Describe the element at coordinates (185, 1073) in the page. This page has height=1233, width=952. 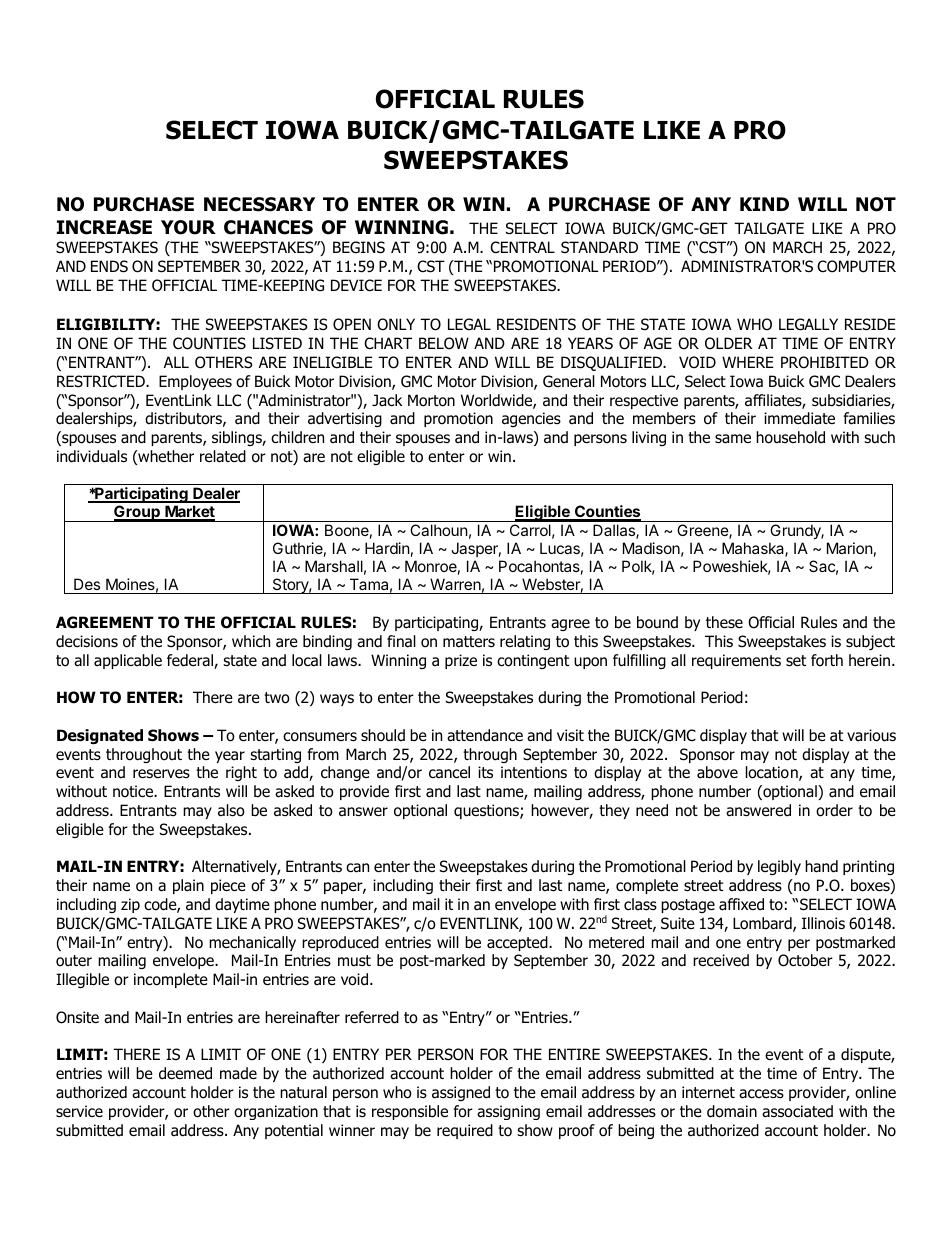
I see `deemed` at that location.
